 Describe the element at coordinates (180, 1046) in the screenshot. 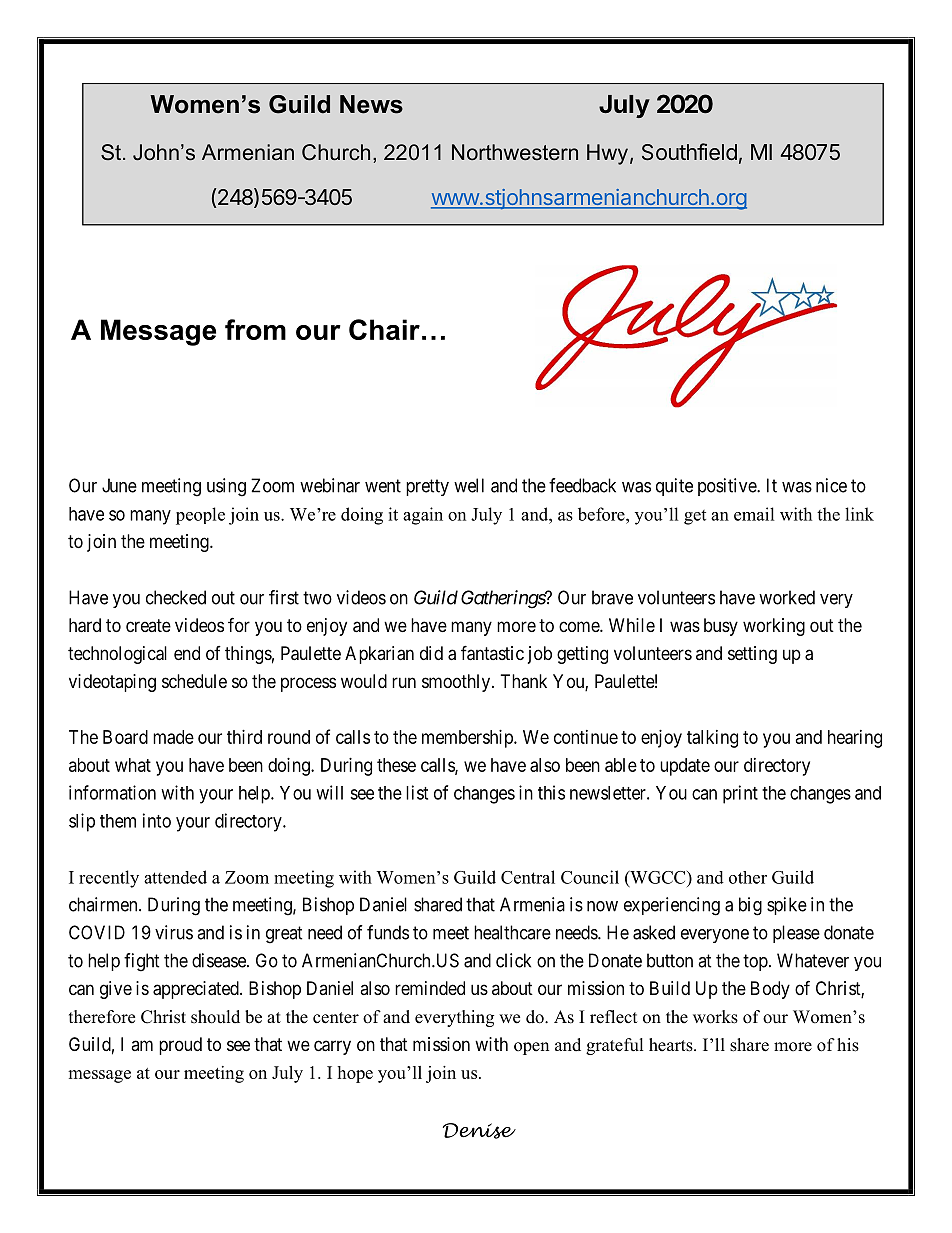

I see `proud` at that location.
